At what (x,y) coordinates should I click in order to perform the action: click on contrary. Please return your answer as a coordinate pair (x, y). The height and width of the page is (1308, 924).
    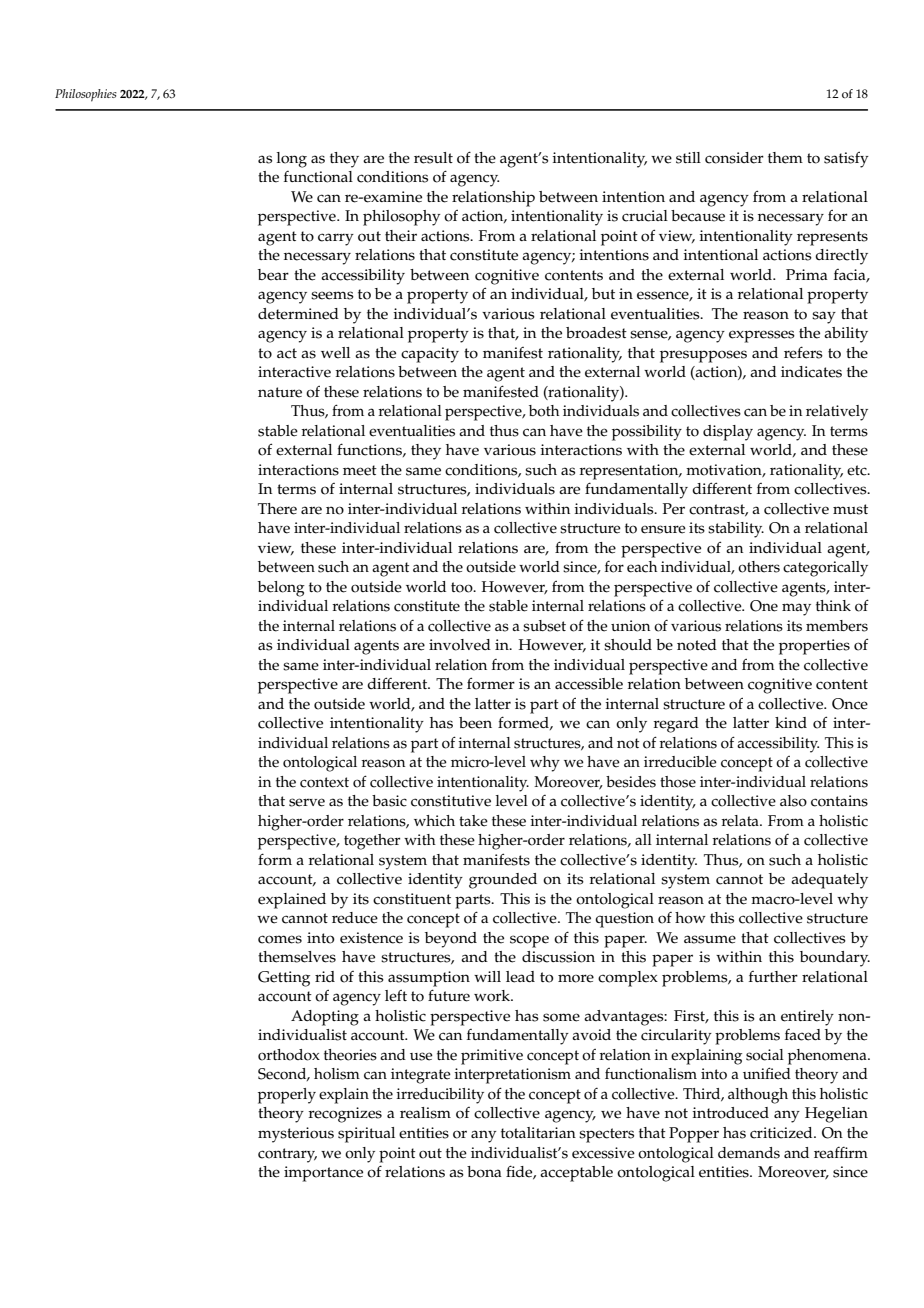
    Looking at the image, I should click on (287, 1155).
